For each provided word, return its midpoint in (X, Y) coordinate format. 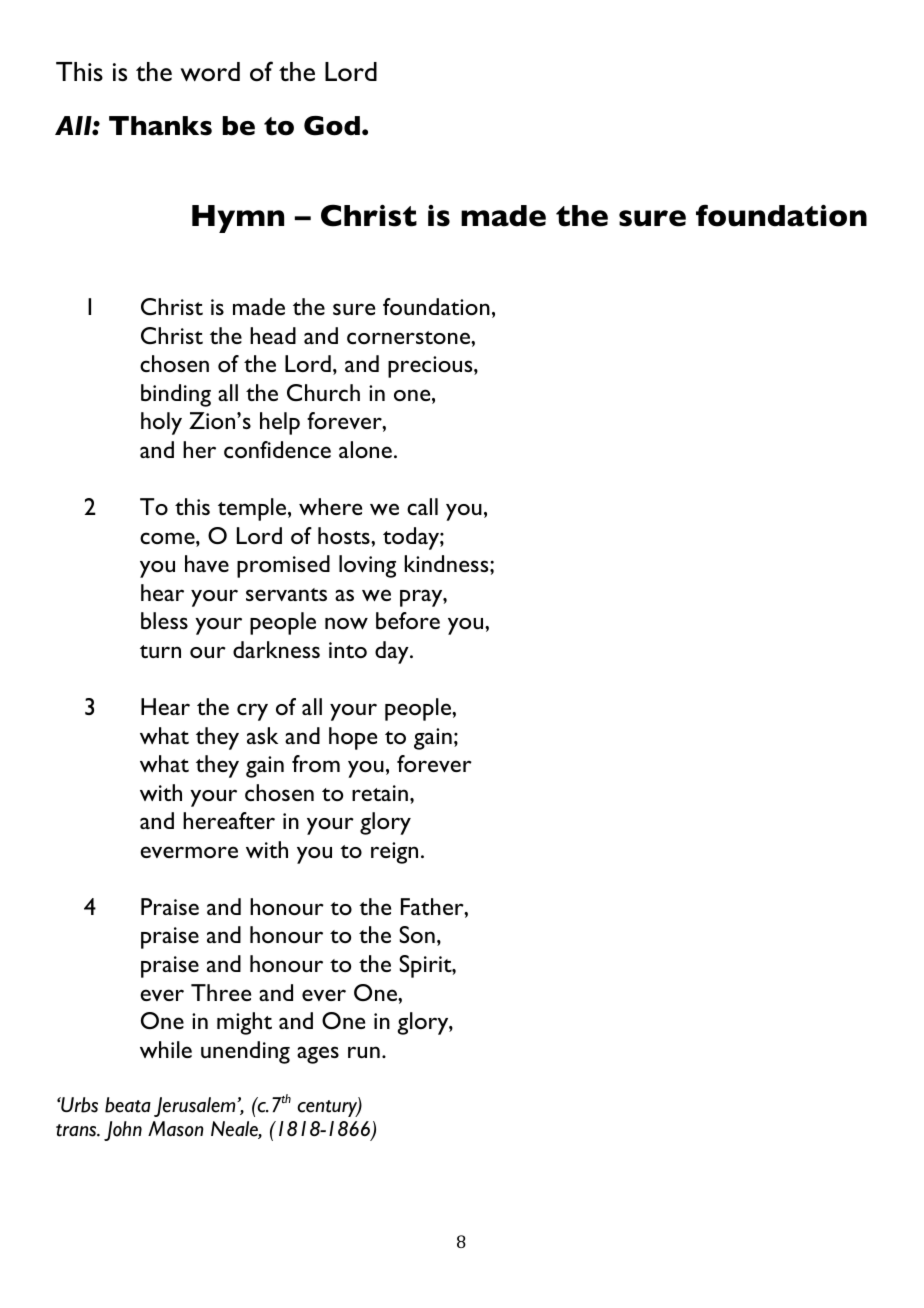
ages (318, 1055)
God (332, 126)
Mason (176, 1129)
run (364, 1052)
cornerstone (409, 337)
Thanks (160, 126)
